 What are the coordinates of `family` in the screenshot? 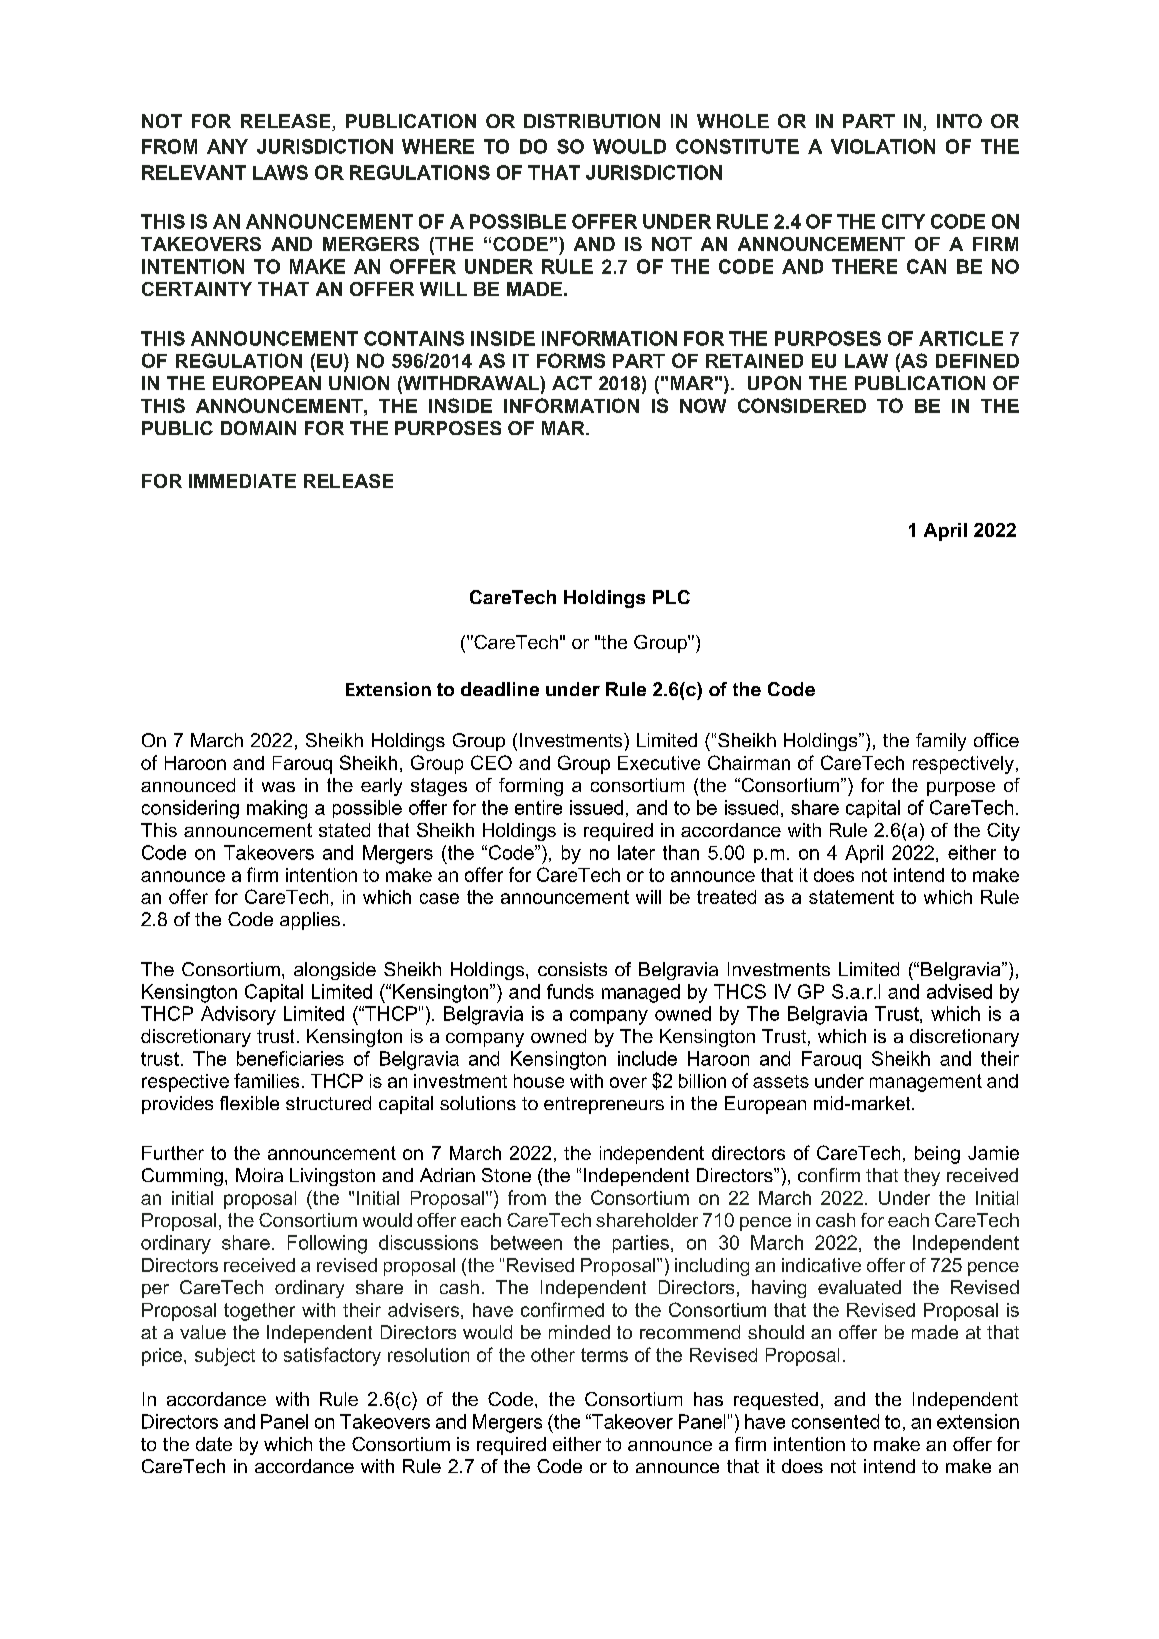 It's located at (941, 742).
